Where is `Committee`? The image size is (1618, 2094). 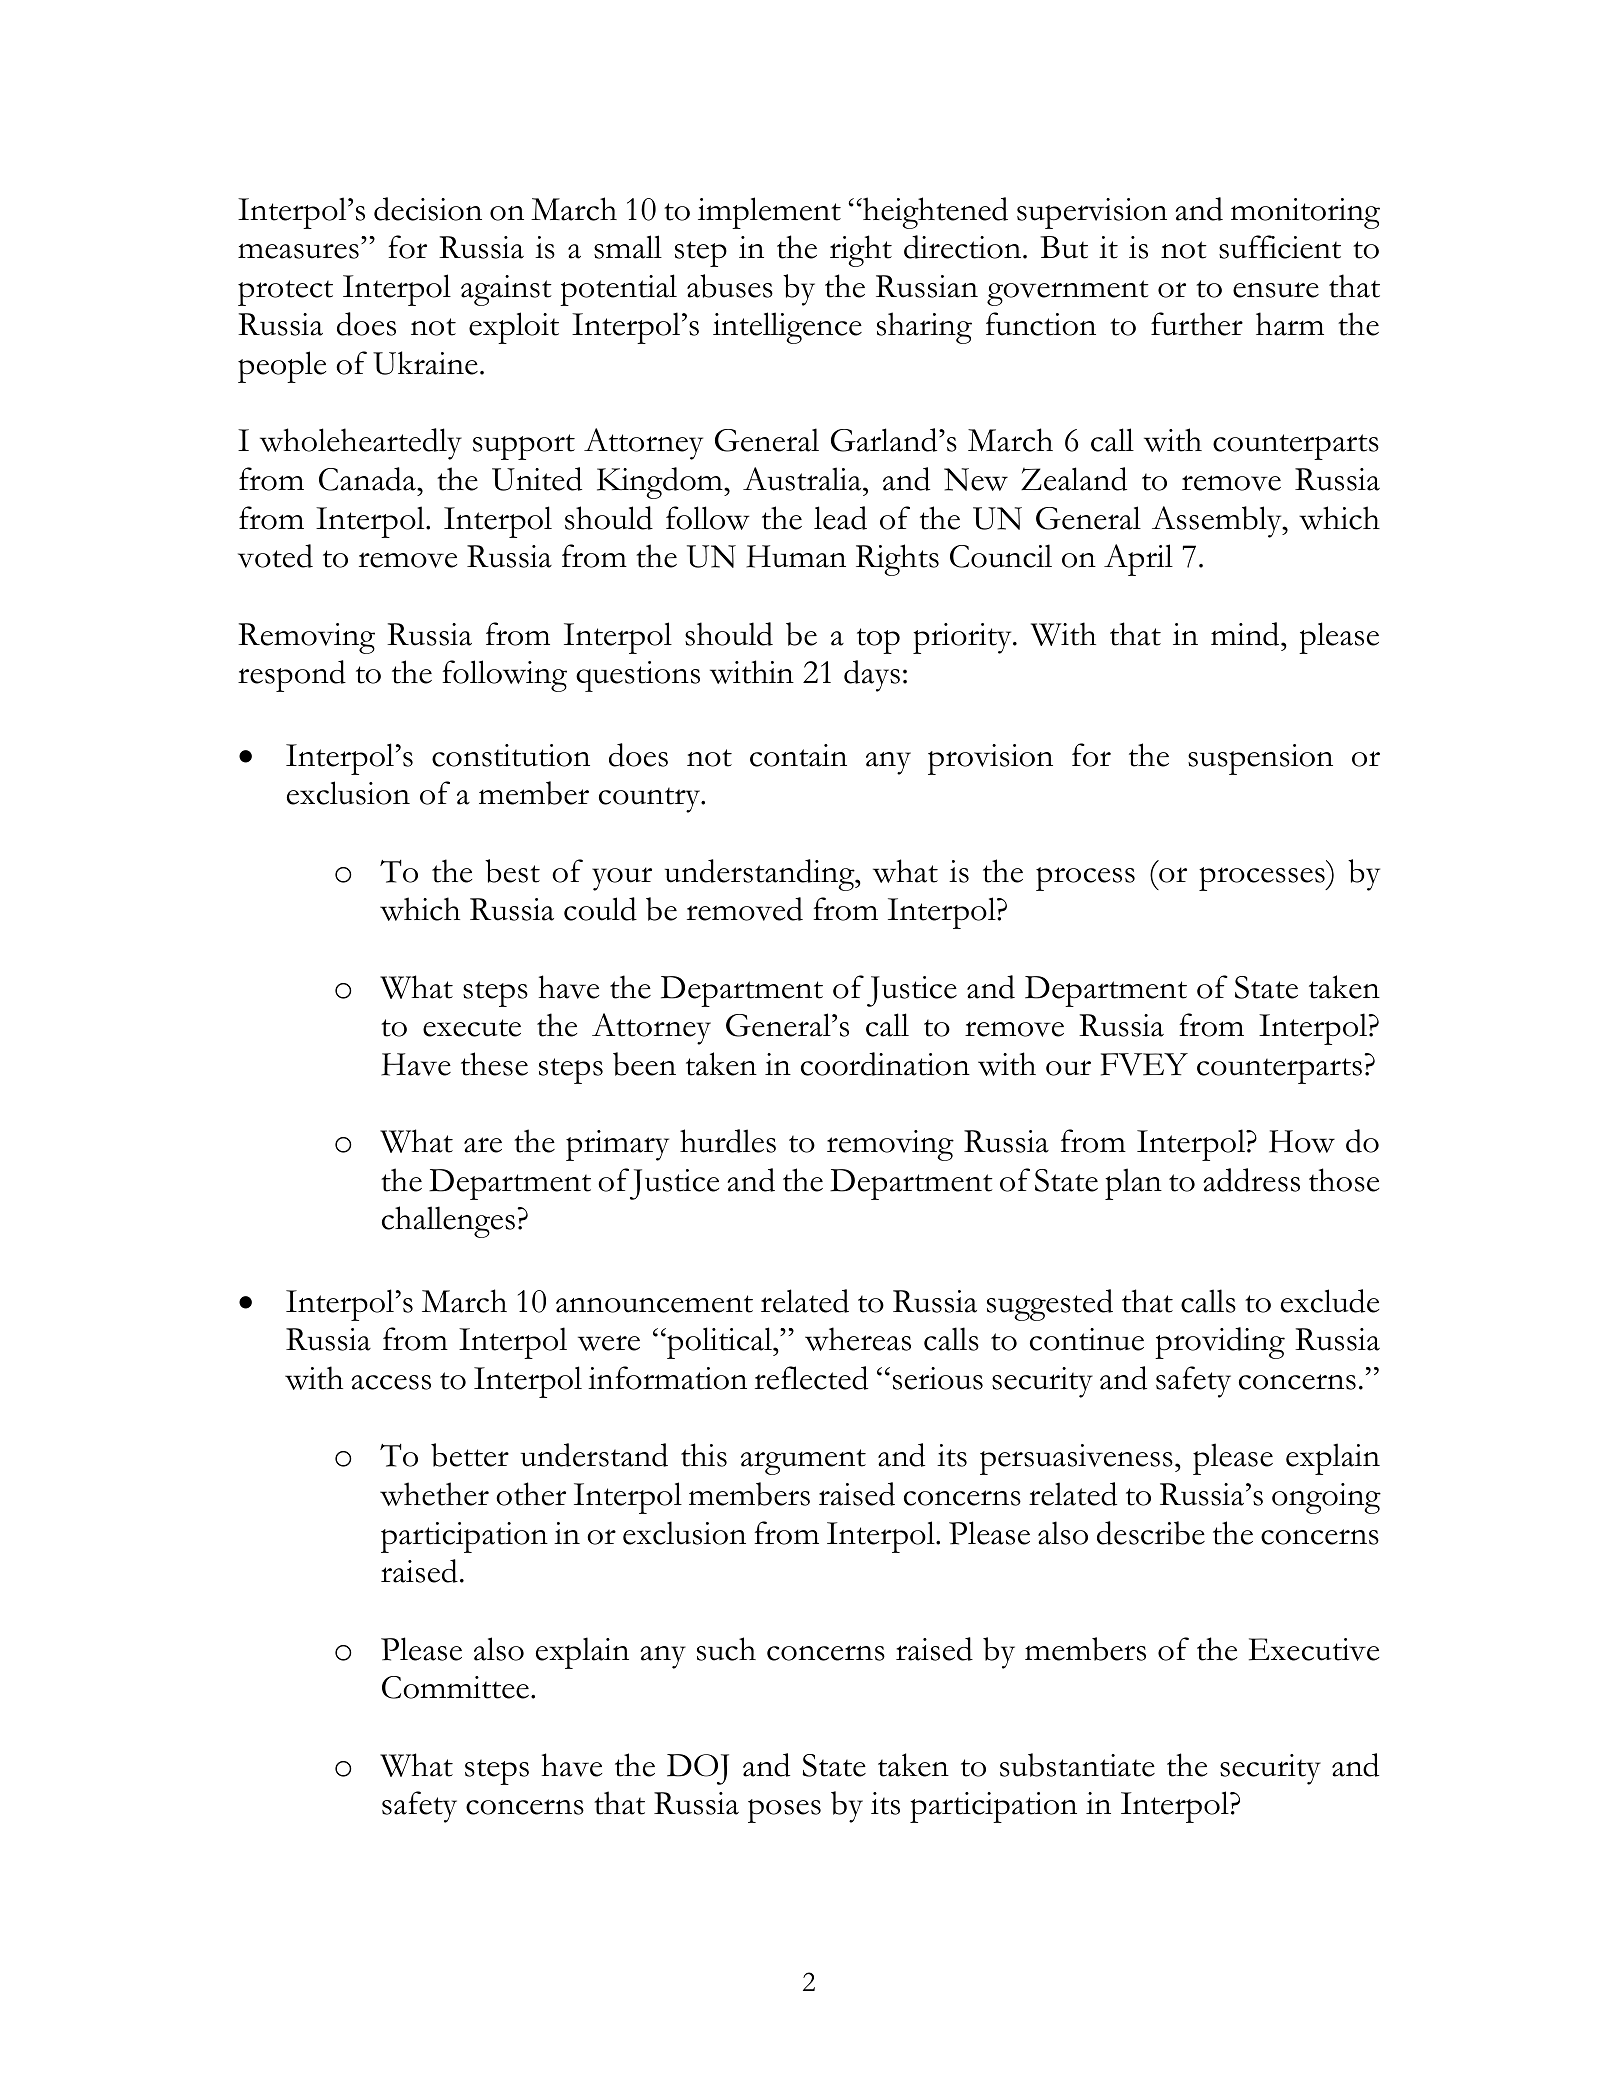 Committee is located at coordinates (455, 1687).
